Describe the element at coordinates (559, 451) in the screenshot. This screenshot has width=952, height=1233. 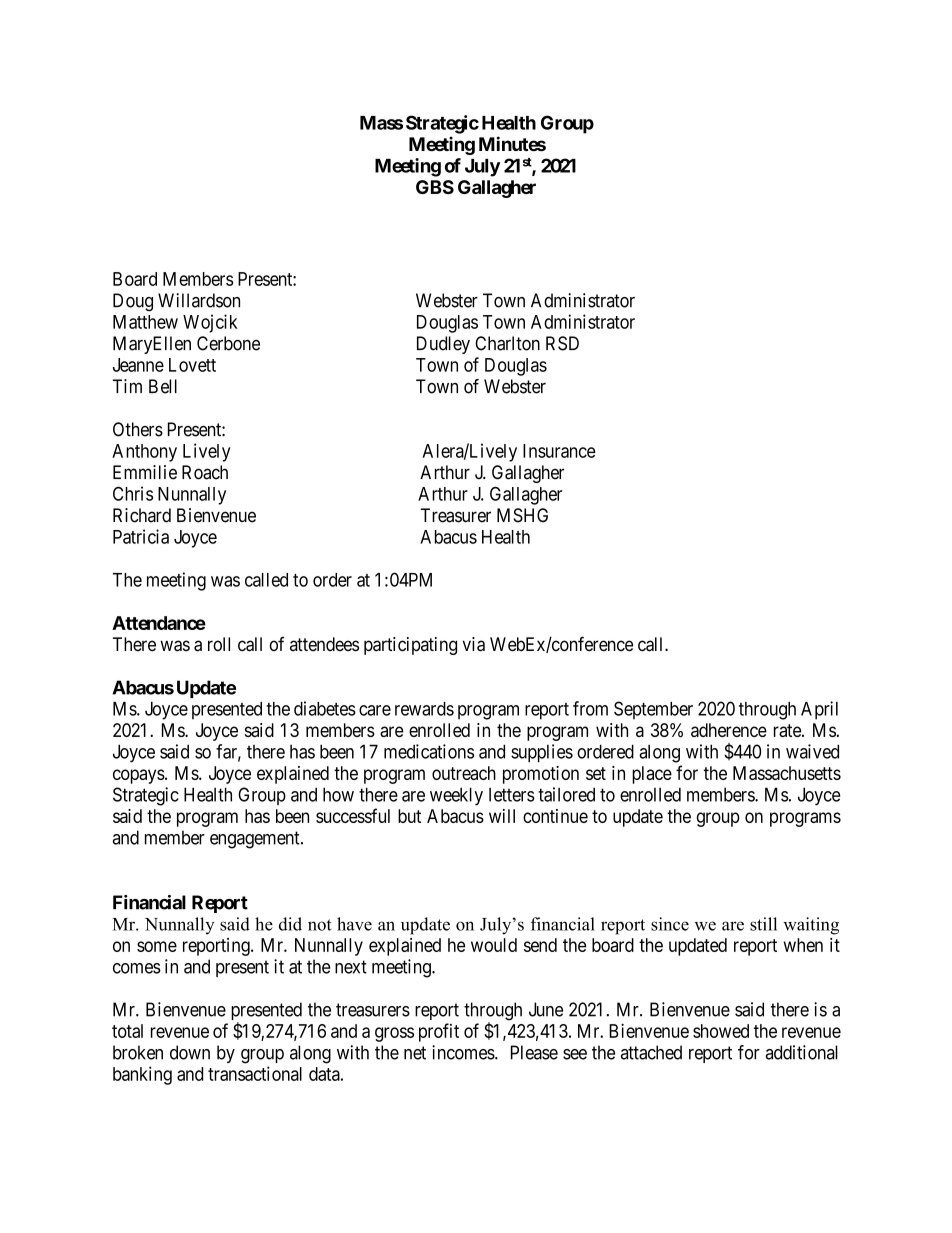
I see `Insurance` at that location.
